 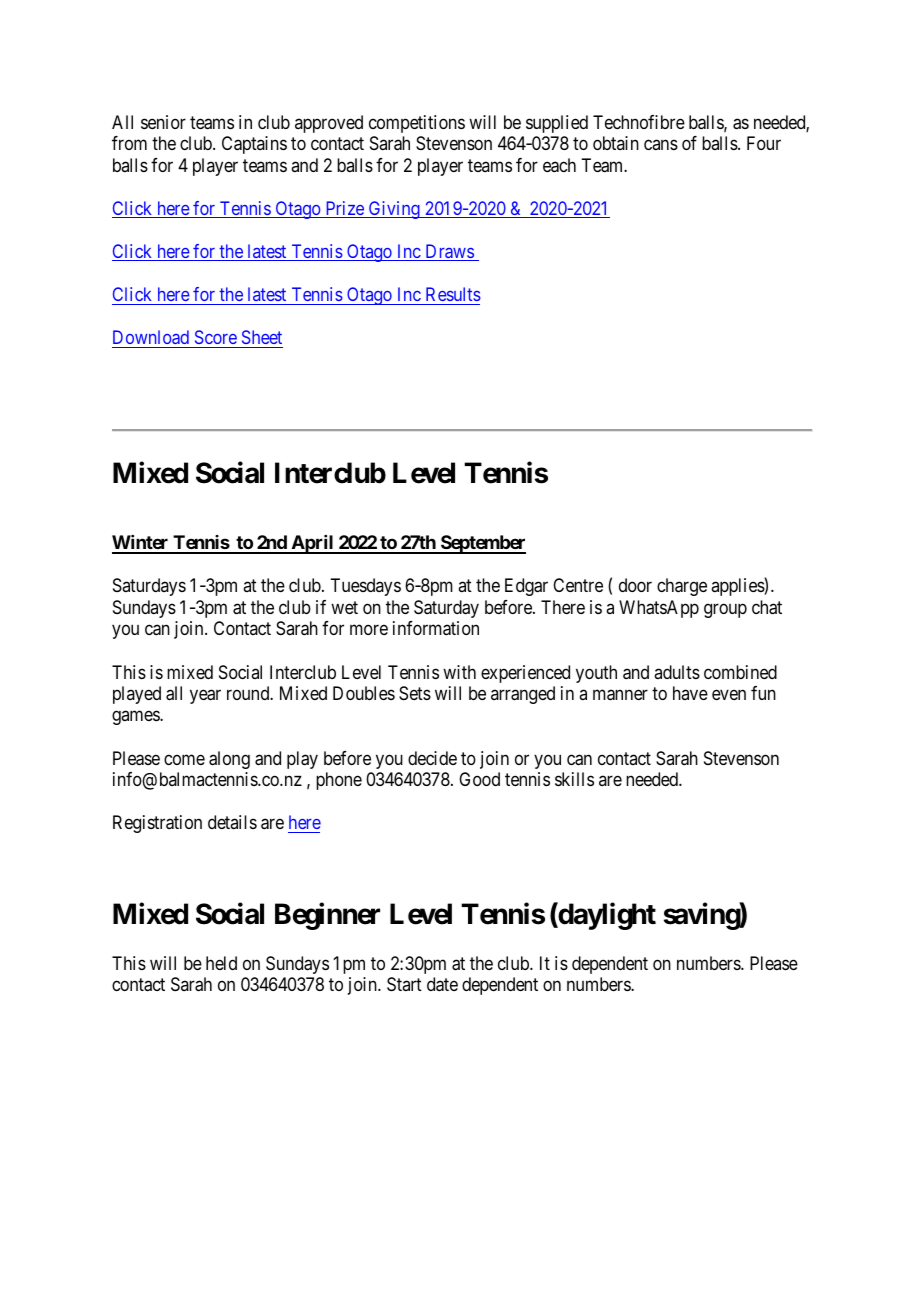 What do you see at coordinates (482, 544) in the image?
I see `September` at bounding box center [482, 544].
